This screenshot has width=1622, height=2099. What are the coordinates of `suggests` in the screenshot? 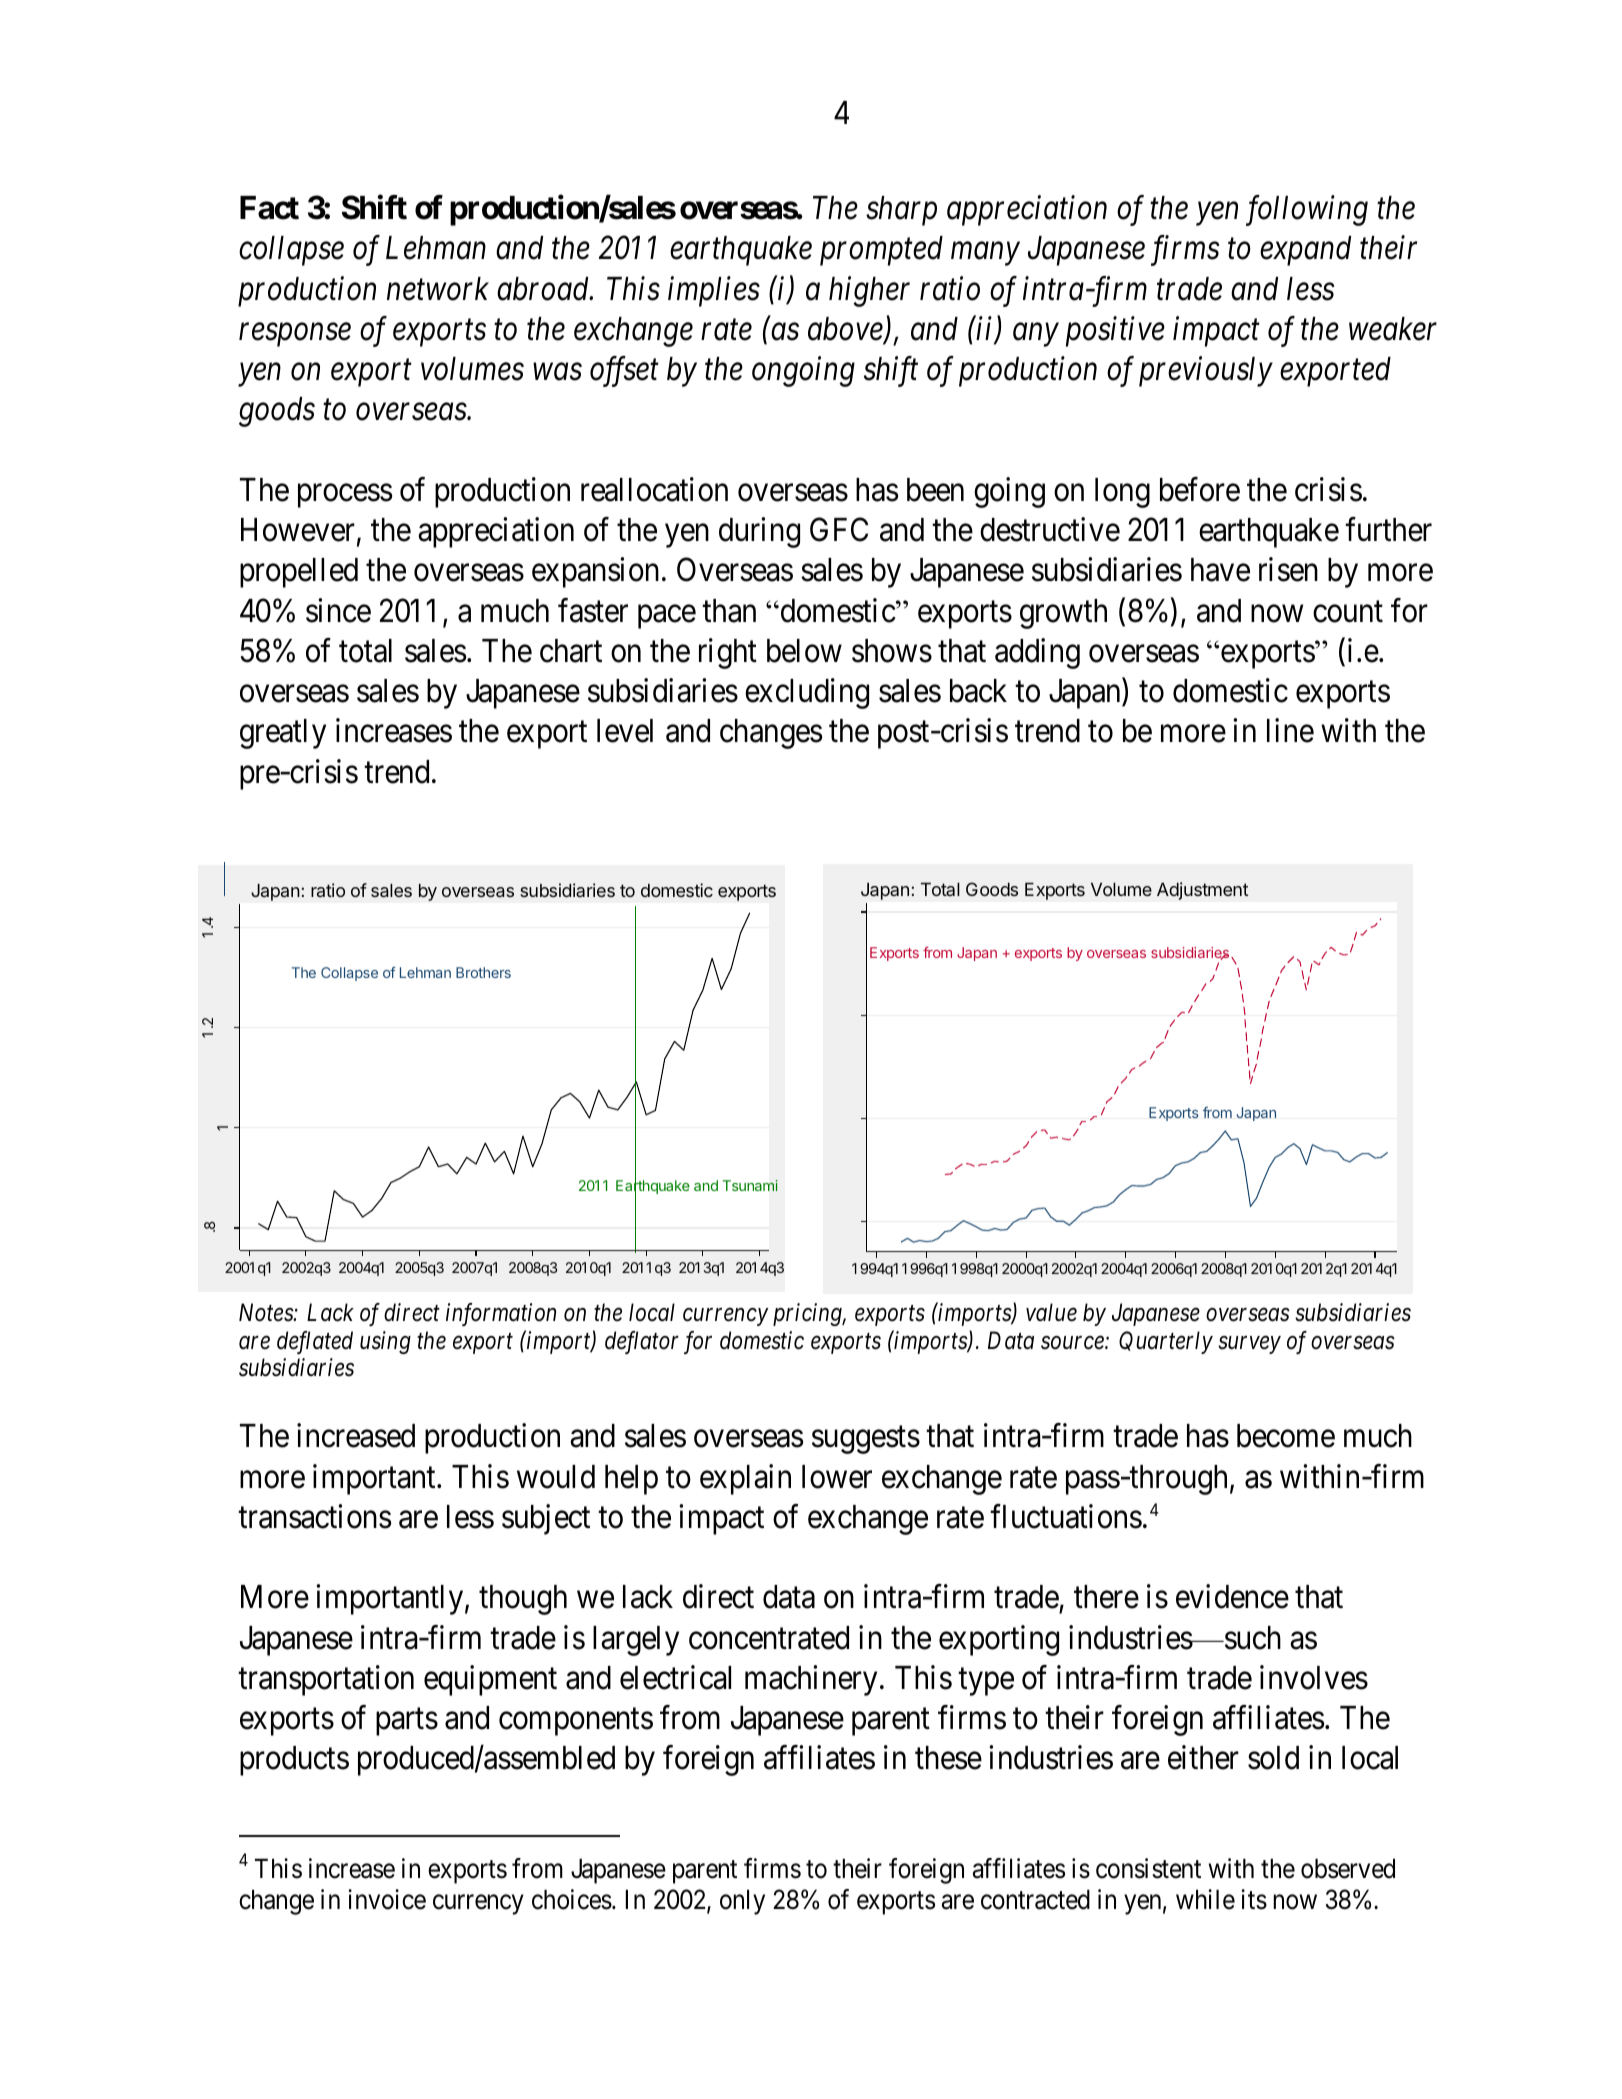 It's located at (866, 1440).
